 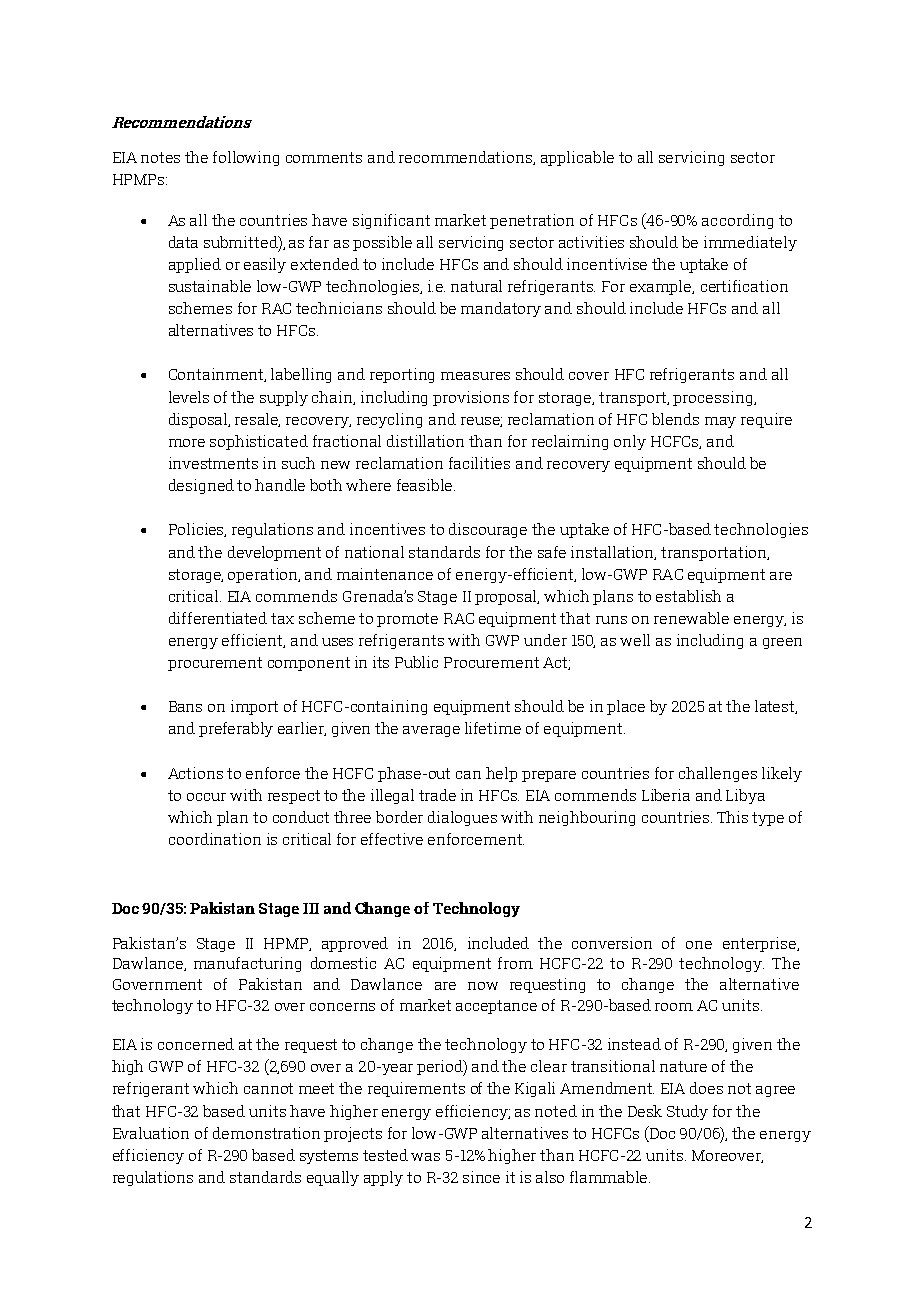 What do you see at coordinates (720, 422) in the document?
I see `may` at bounding box center [720, 422].
